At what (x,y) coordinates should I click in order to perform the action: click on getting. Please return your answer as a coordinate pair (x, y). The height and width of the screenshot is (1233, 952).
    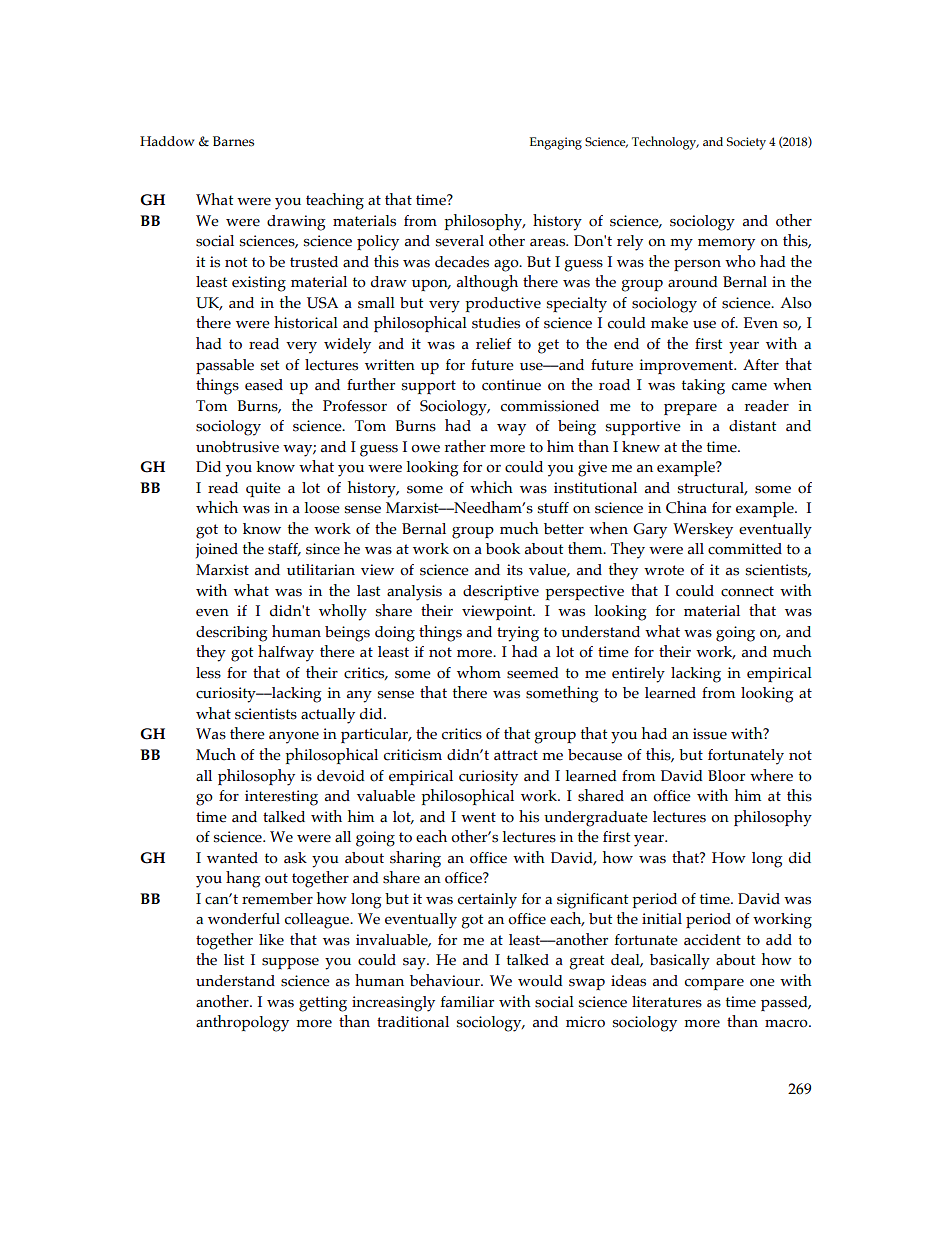
    Looking at the image, I should click on (323, 1004).
